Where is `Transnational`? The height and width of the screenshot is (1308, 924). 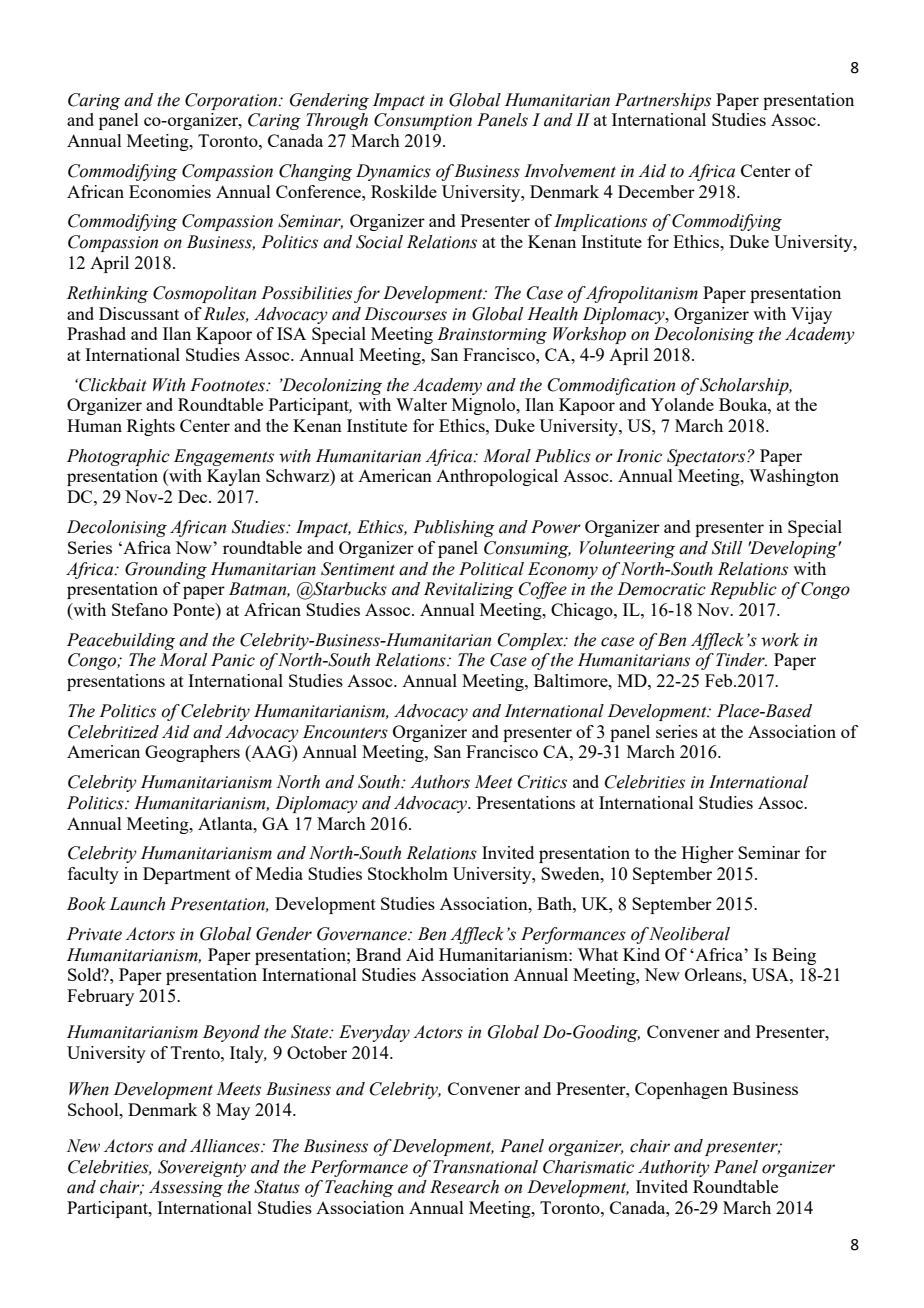 Transnational is located at coordinates (485, 1167).
